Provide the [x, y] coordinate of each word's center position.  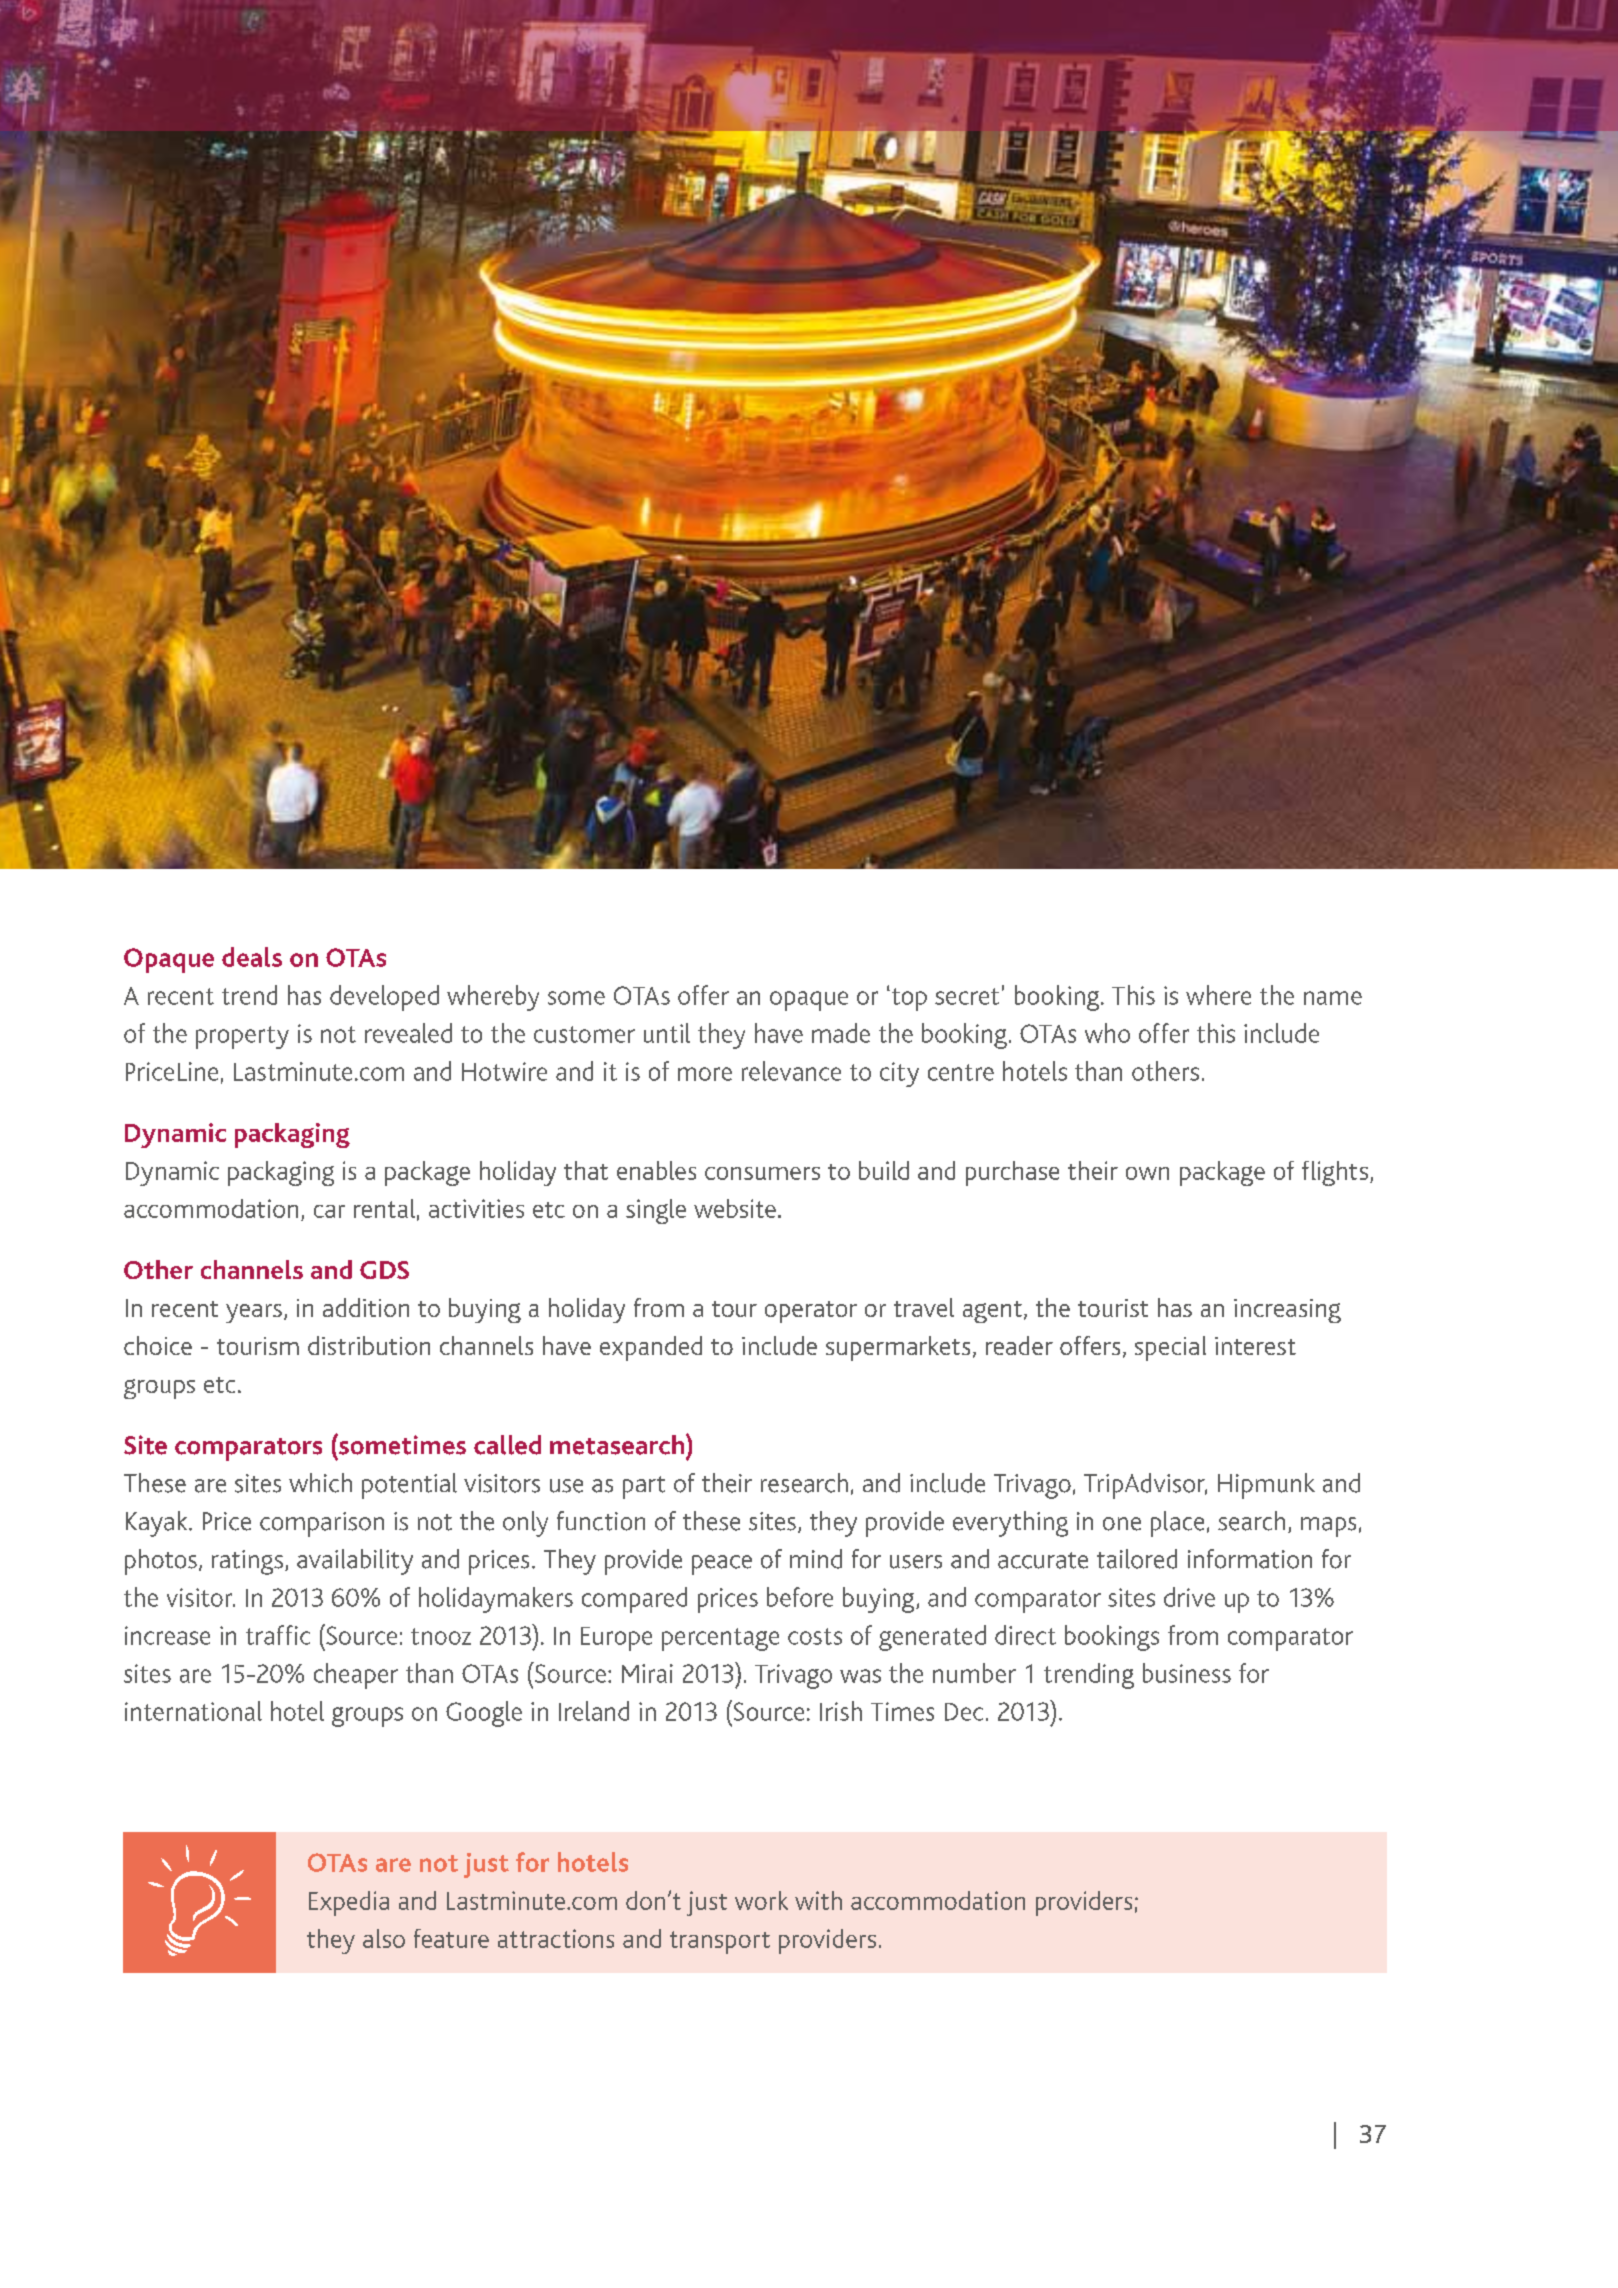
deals [252, 957]
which [320, 1483]
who [1107, 1033]
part [644, 1487]
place [1177, 1524]
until [667, 1033]
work [761, 1900]
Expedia [349, 1903]
